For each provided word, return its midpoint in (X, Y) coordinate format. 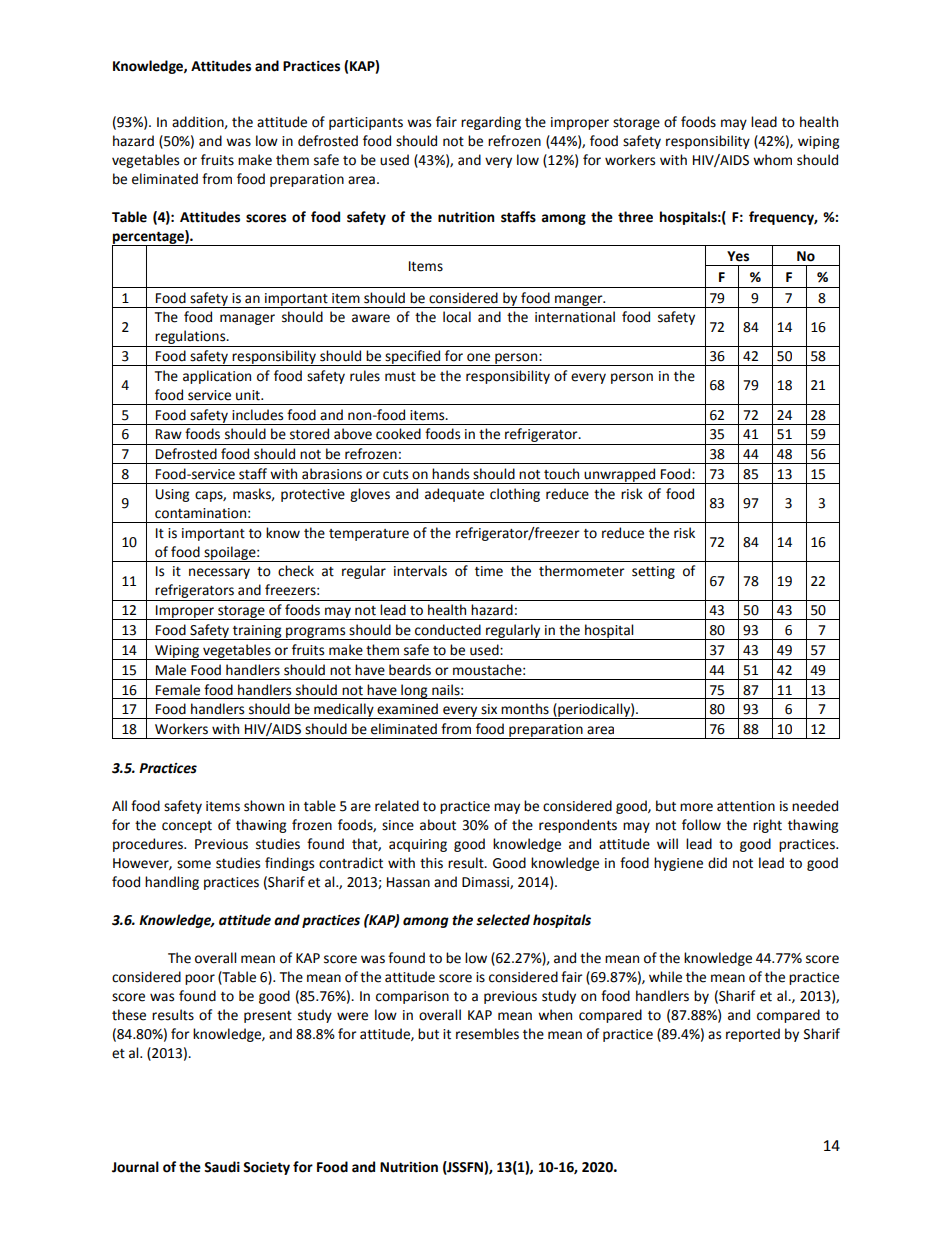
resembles (487, 1034)
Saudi (222, 1167)
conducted (448, 630)
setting (653, 572)
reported (753, 1035)
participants (366, 123)
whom (772, 160)
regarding (491, 123)
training (257, 632)
